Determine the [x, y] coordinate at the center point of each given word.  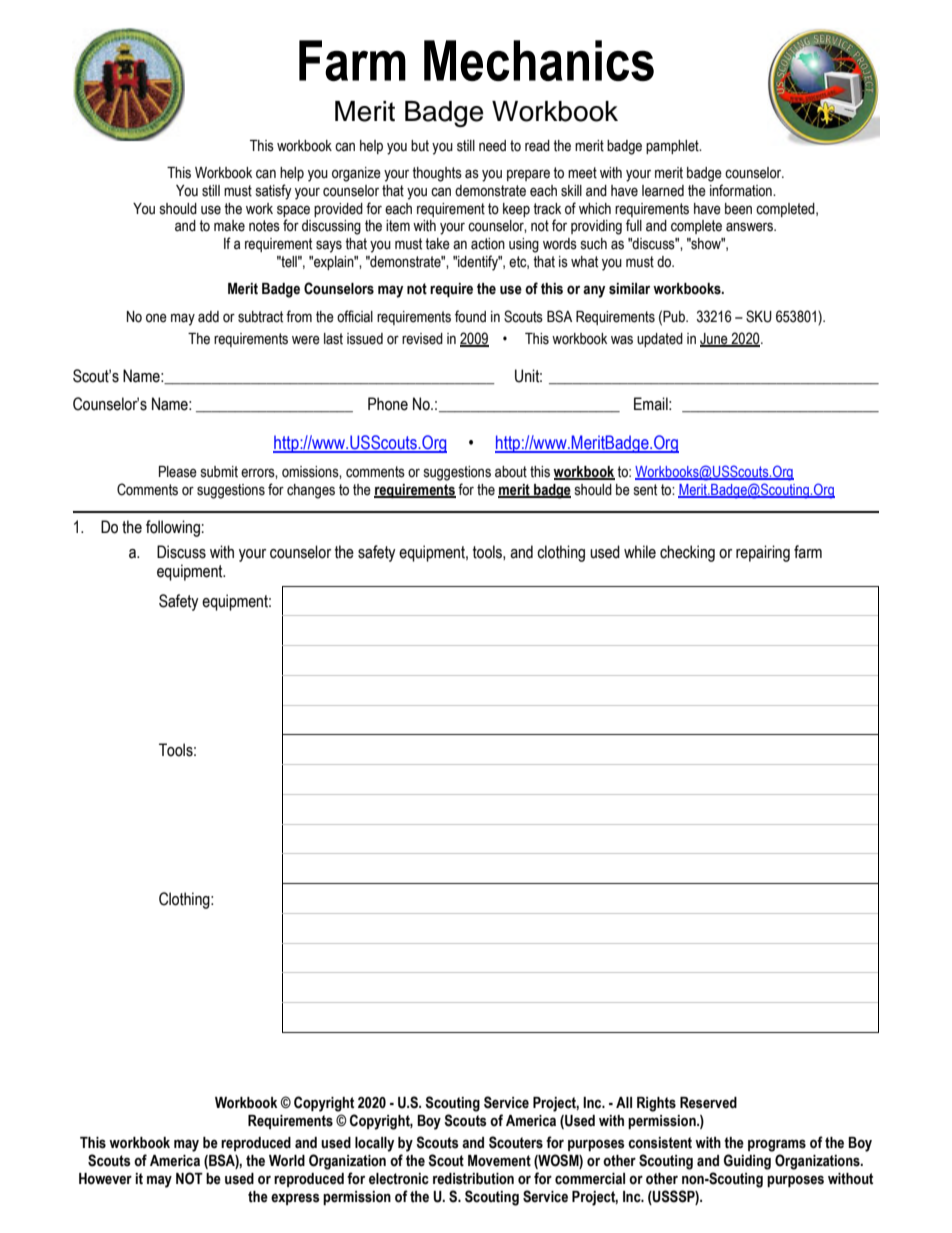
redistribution [473, 1179]
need [492, 146]
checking [687, 553]
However [105, 1179]
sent [645, 490]
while [640, 552]
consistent [660, 1143]
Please [178, 472]
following [173, 528]
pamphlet [673, 147]
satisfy [274, 192]
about [511, 472]
